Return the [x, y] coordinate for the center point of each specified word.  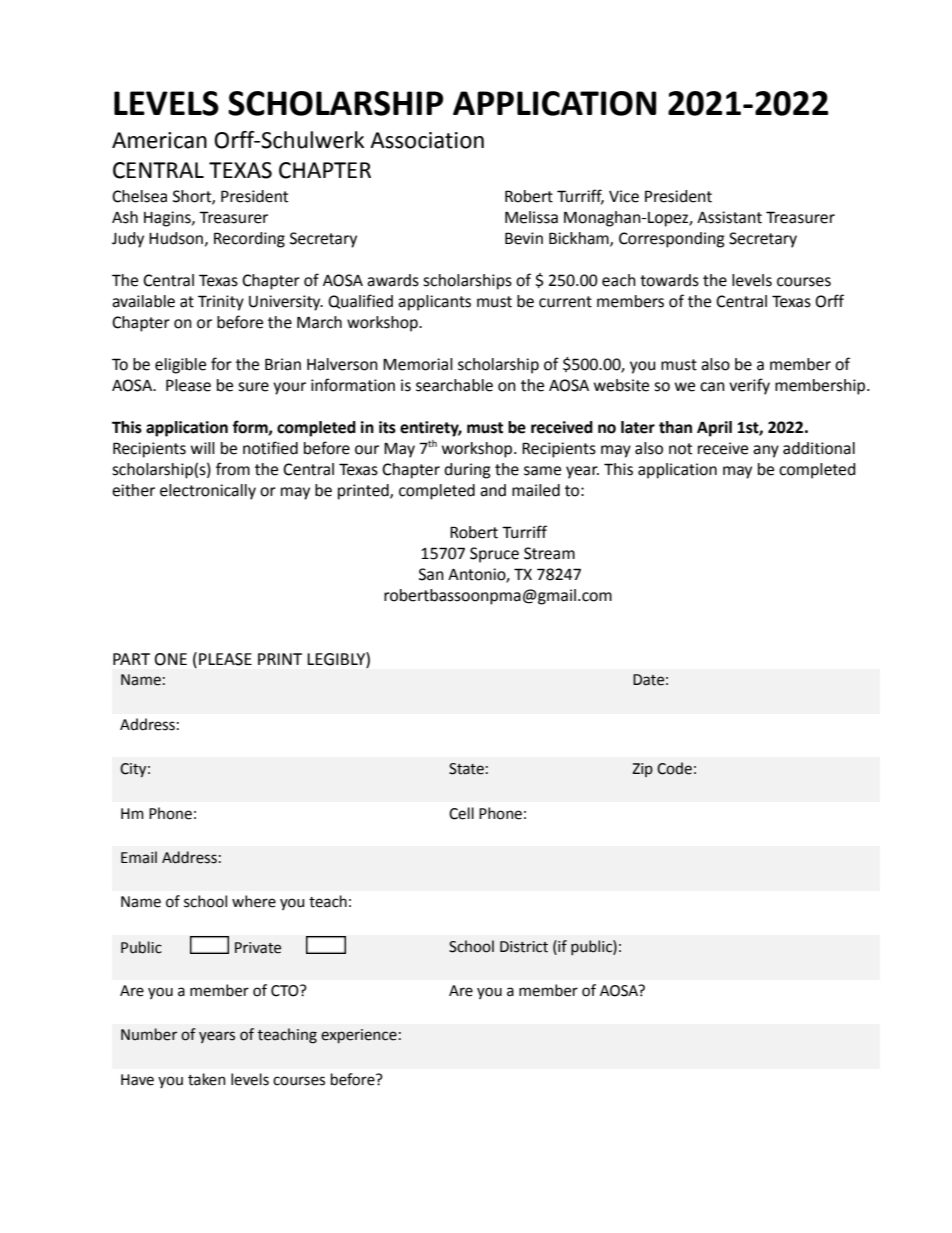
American [159, 140]
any [766, 451]
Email [139, 857]
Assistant [729, 217]
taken [207, 1079]
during [467, 471]
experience [359, 1036]
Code [674, 768]
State [466, 769]
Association [427, 140]
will [203, 448]
